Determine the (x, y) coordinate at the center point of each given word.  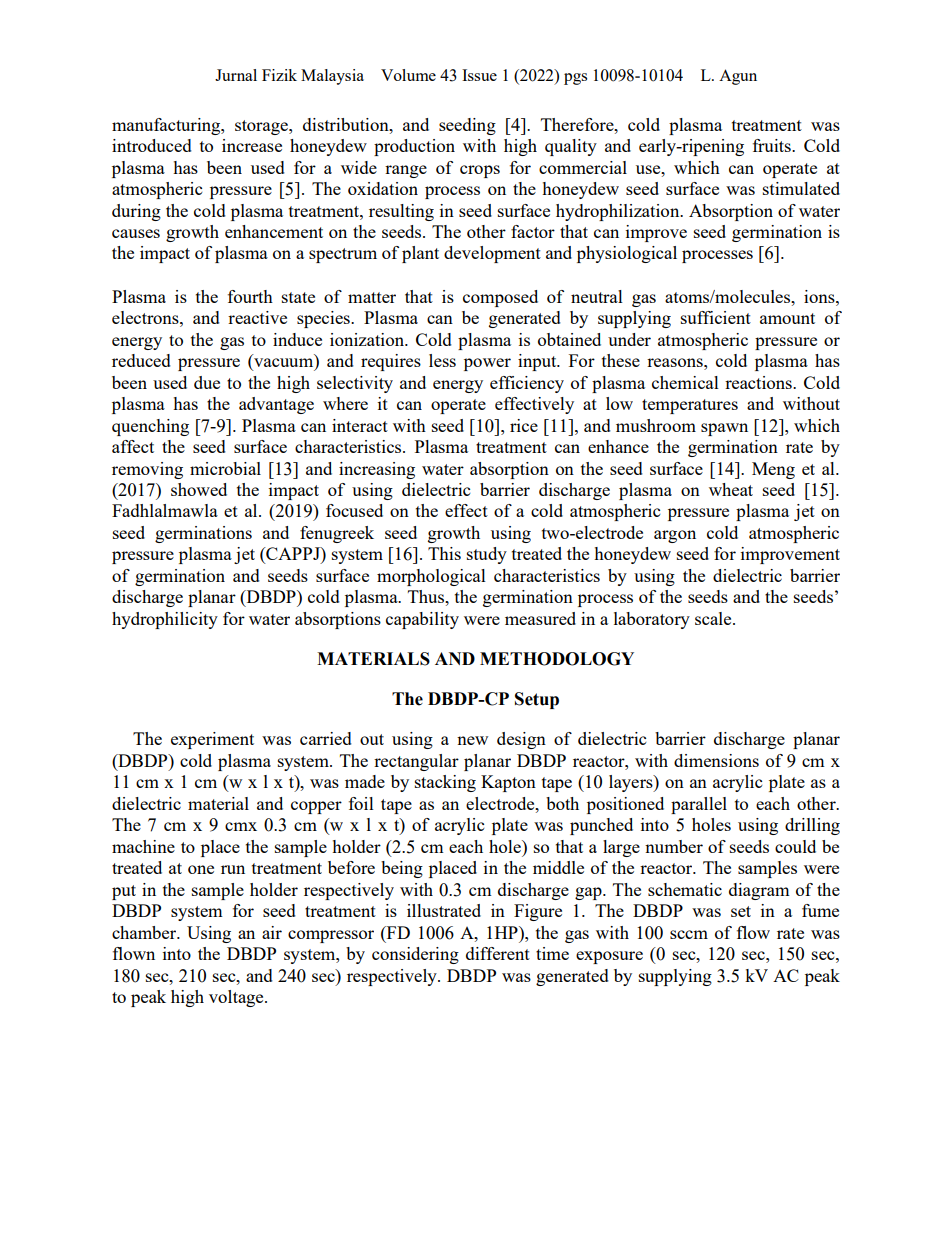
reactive (257, 317)
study (487, 555)
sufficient (716, 317)
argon (675, 536)
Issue (479, 75)
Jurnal (236, 75)
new (472, 740)
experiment (212, 740)
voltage (237, 998)
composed (500, 298)
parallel (699, 805)
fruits (773, 145)
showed (199, 489)
